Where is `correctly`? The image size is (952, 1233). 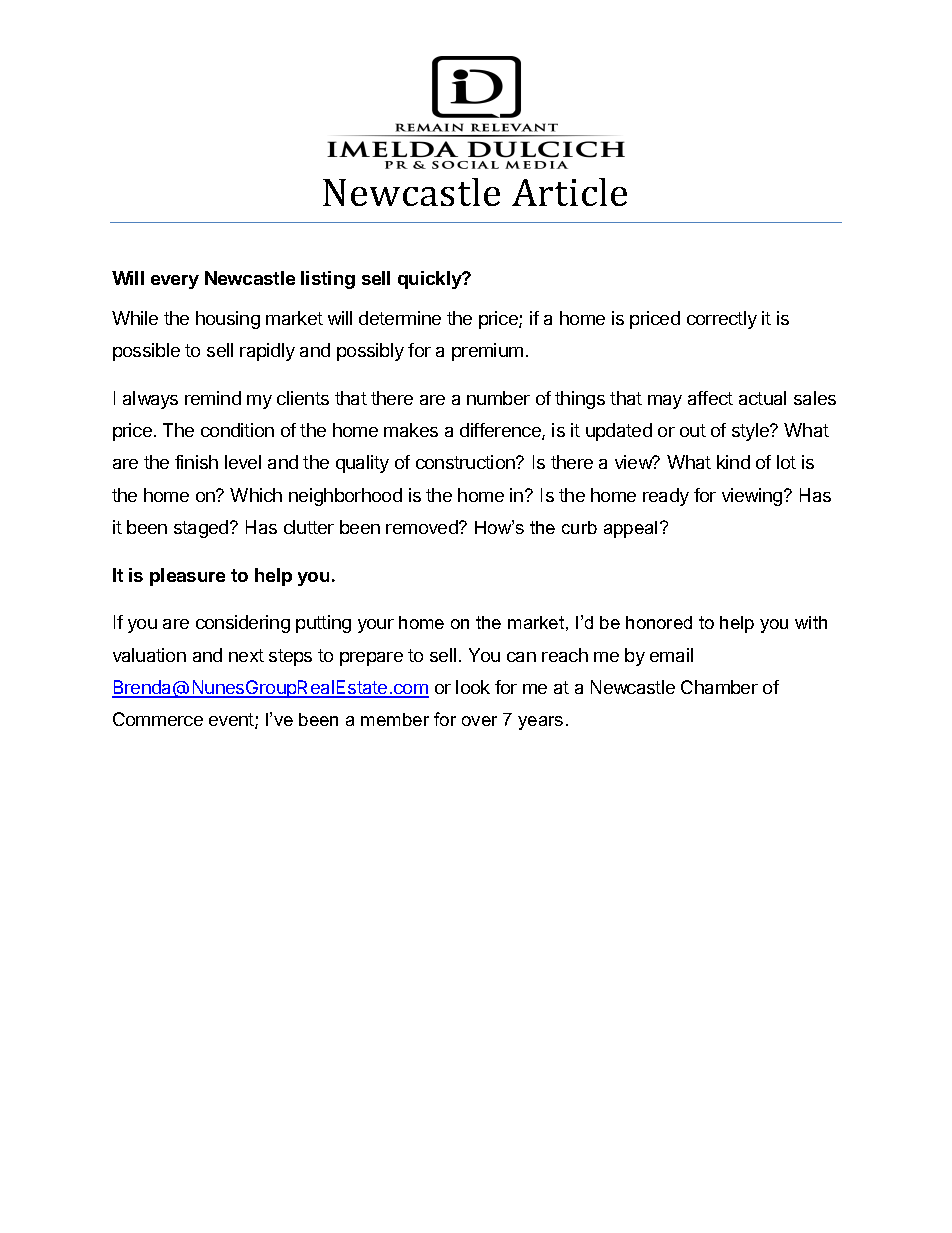 correctly is located at coordinates (722, 320).
